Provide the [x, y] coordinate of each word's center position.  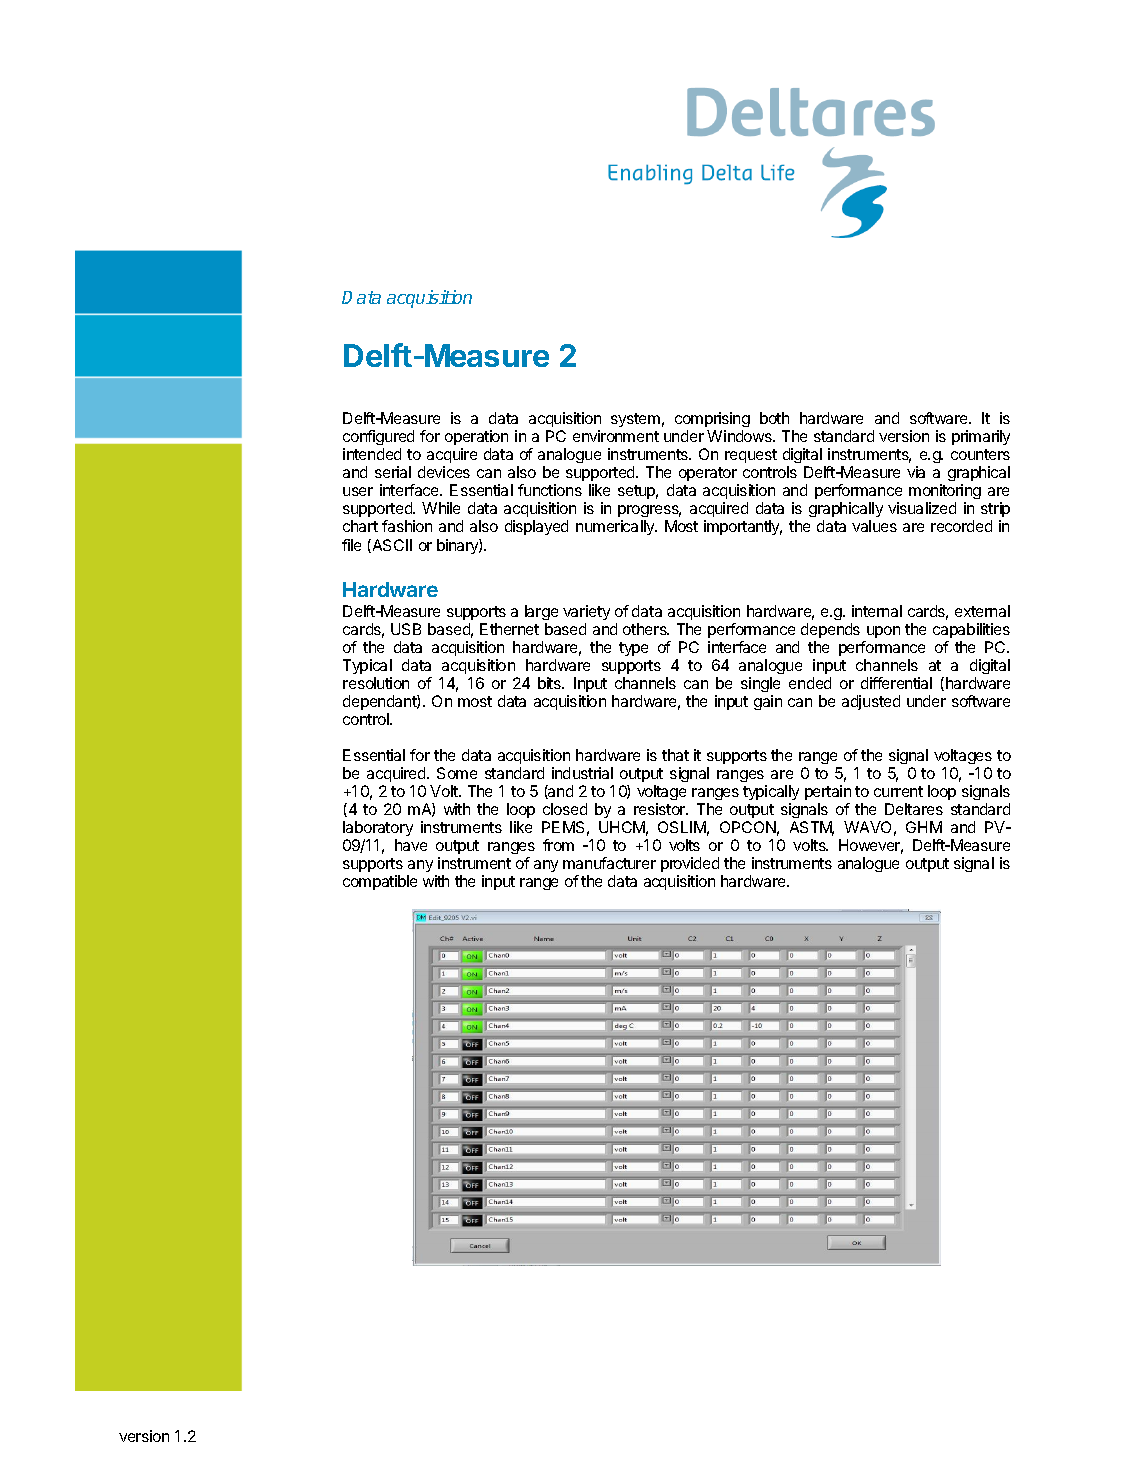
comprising [712, 421]
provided [690, 864]
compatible [380, 882]
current [898, 791]
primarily [981, 437]
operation [476, 439]
